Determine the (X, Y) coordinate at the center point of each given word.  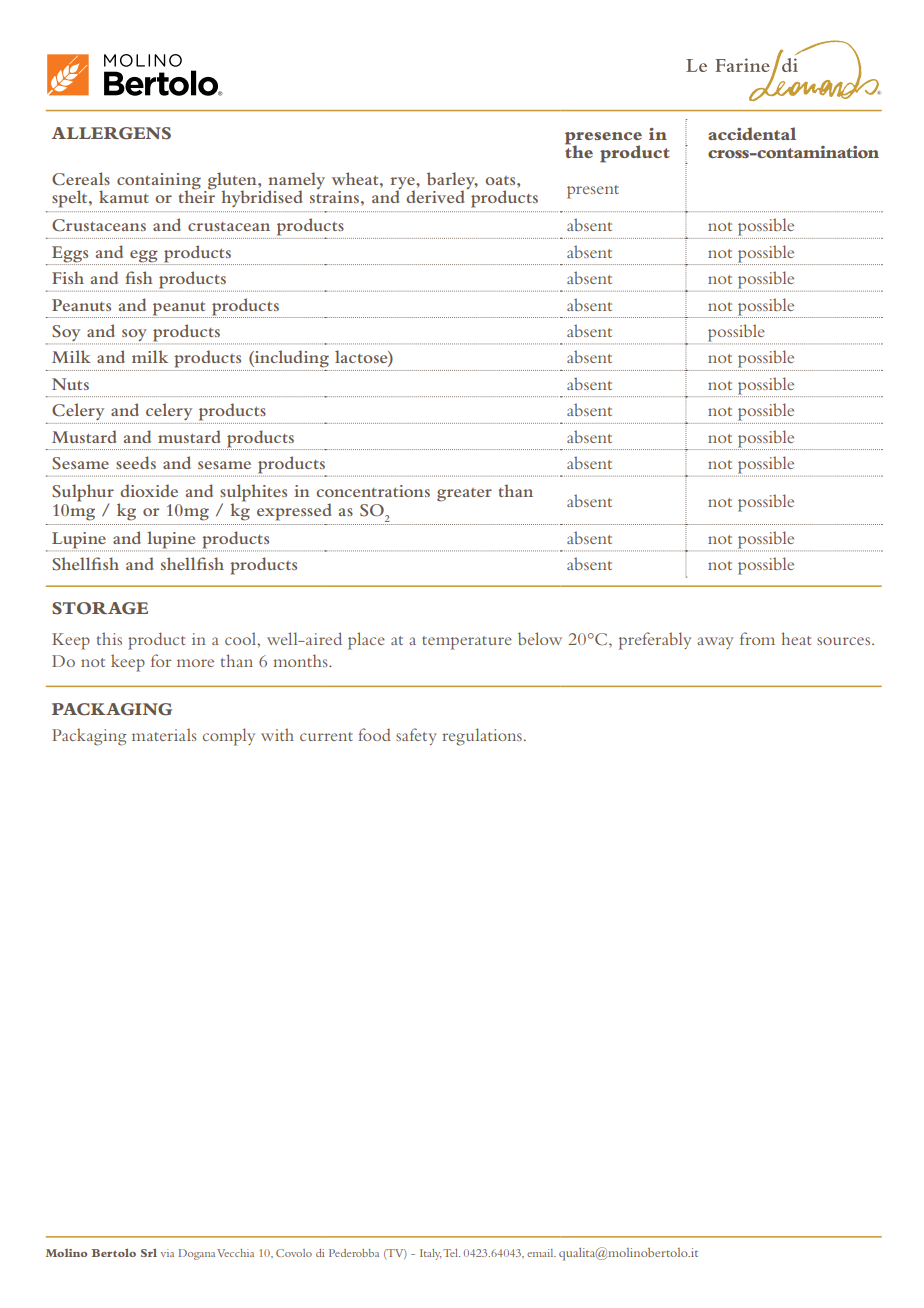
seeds (136, 462)
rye (404, 184)
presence (603, 139)
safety (416, 736)
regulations (482, 737)
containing (159, 182)
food (374, 734)
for (161, 660)
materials (164, 734)
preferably (655, 641)
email (541, 1253)
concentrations (373, 491)
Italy (430, 1254)
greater (464, 495)
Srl (149, 1253)
